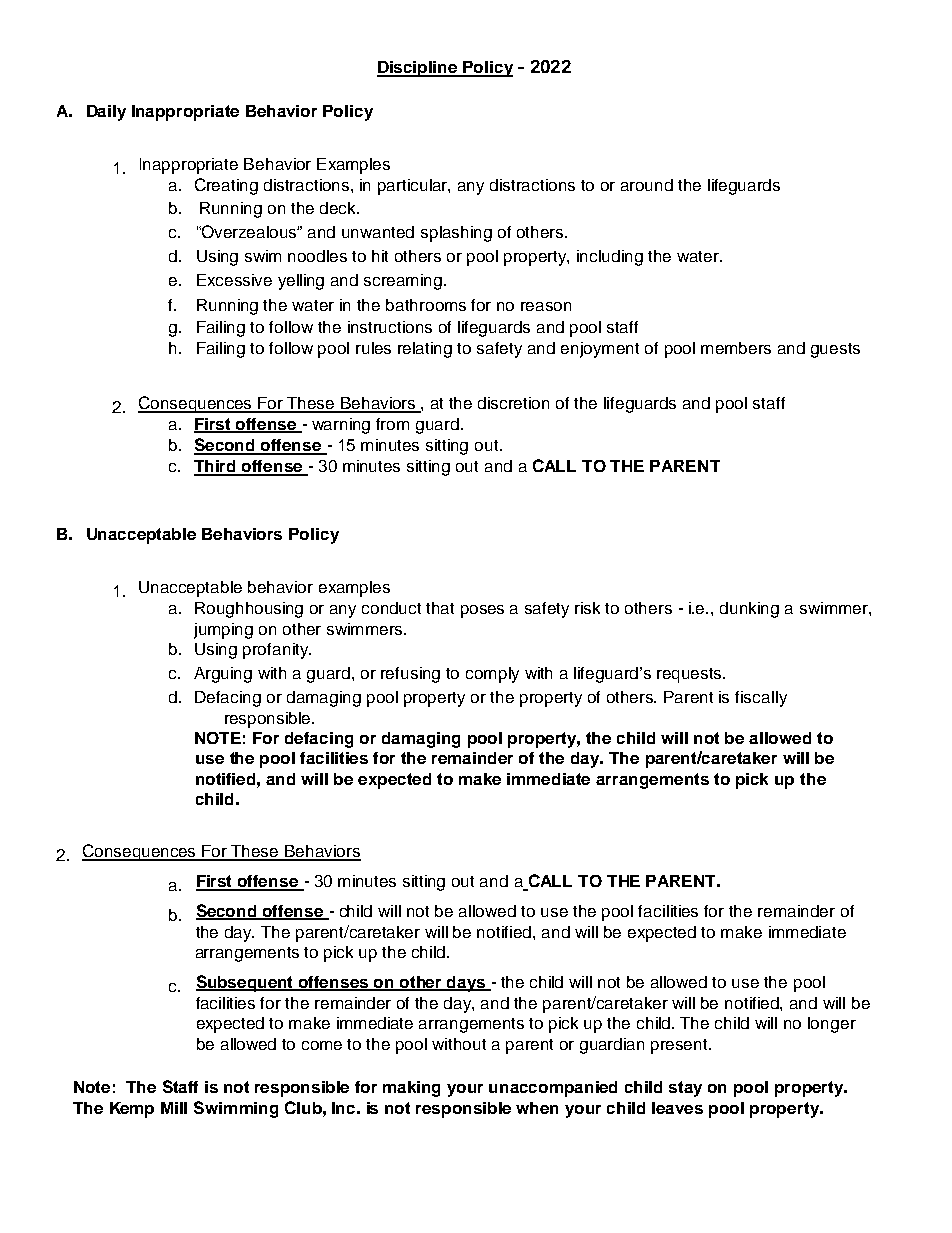 This page has height=1233, width=952. Describe the element at coordinates (691, 675) in the page. I see `requests` at that location.
